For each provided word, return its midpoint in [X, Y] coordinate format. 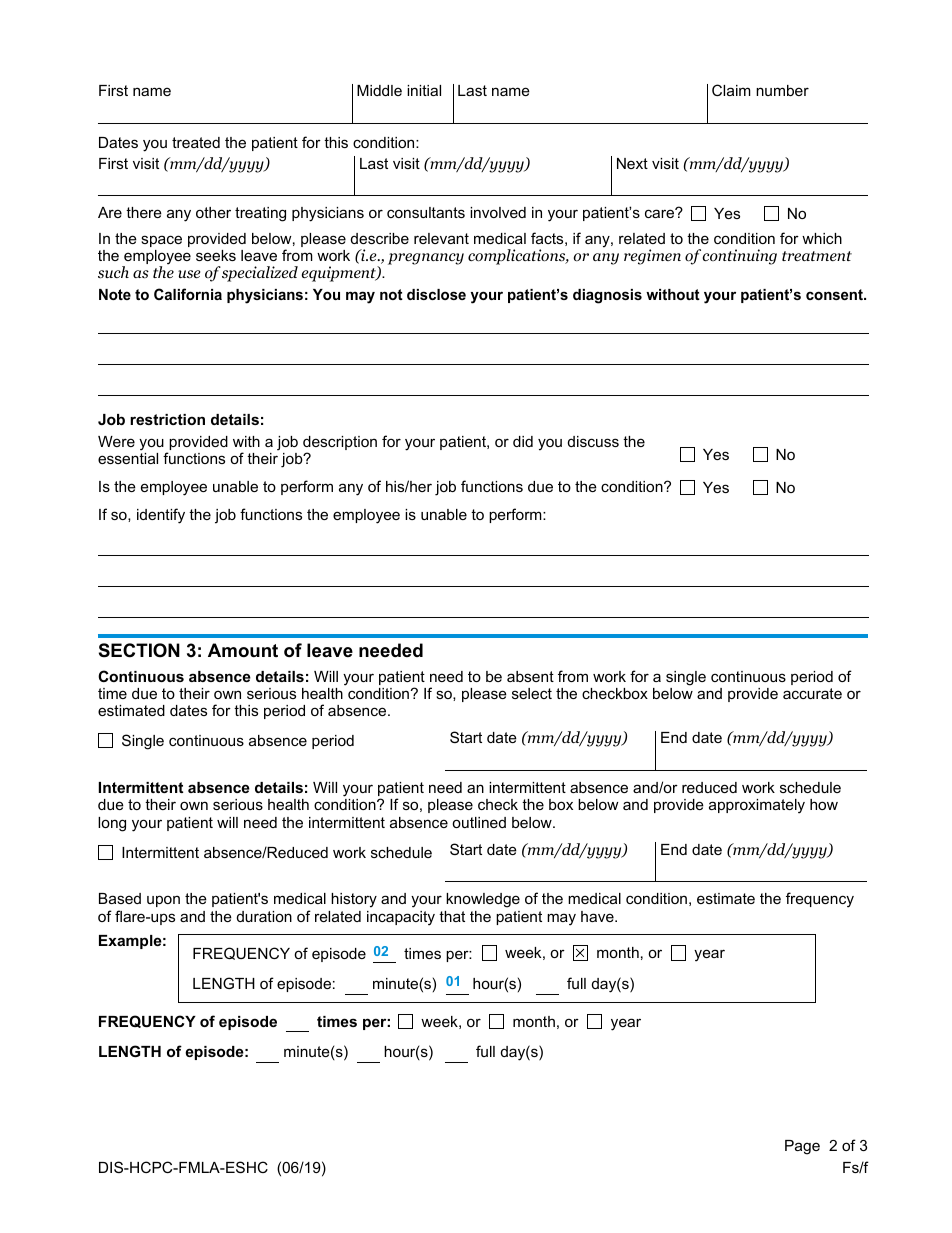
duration [264, 916]
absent [530, 676]
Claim [731, 90]
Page [802, 1147]
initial [424, 90]
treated [196, 142]
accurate [812, 693]
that [452, 916]
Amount [243, 650]
